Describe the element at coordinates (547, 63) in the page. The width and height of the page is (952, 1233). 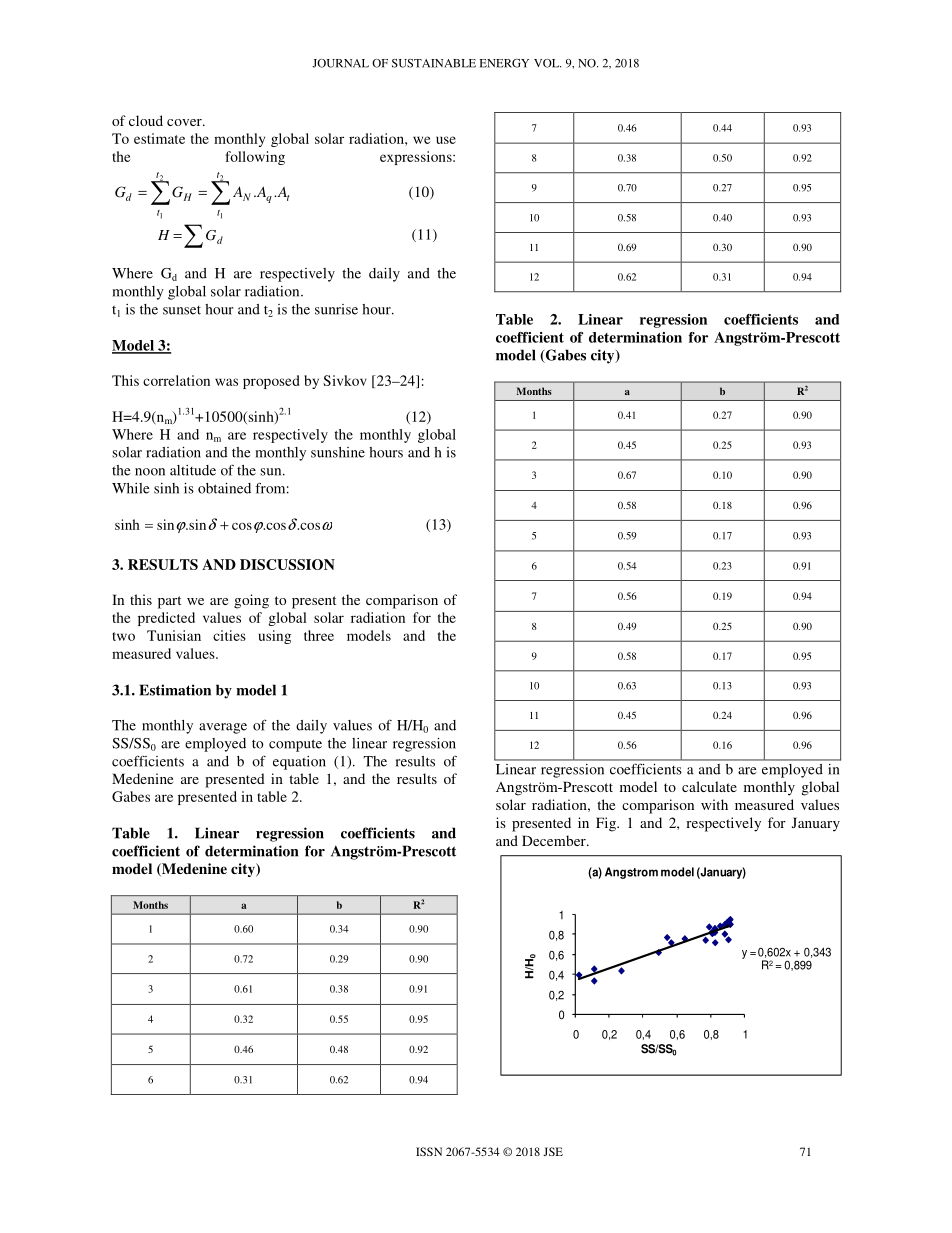
I see `VOL` at that location.
